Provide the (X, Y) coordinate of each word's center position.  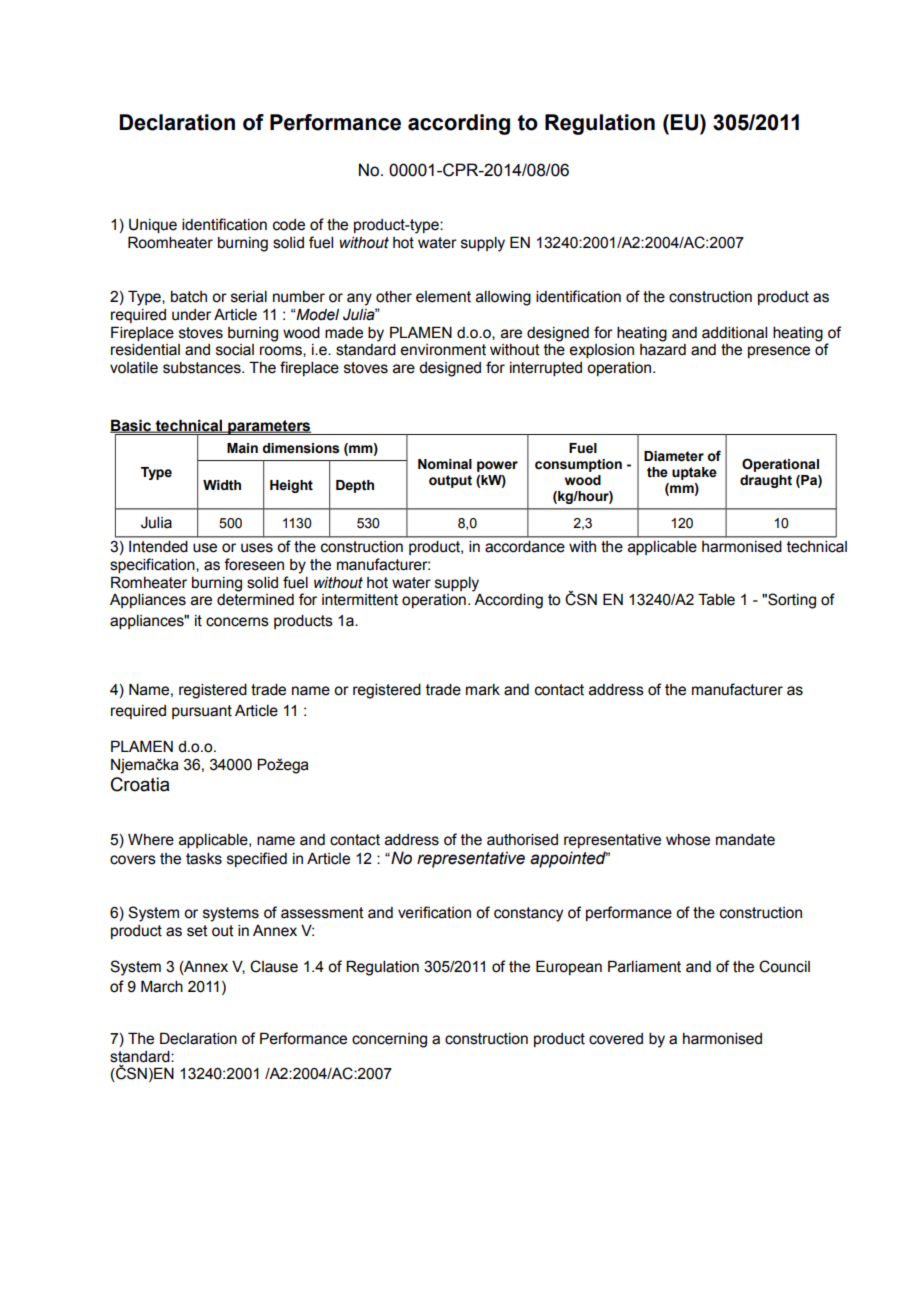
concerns (237, 622)
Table (716, 599)
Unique (153, 226)
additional (734, 333)
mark (483, 690)
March (162, 986)
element (443, 297)
